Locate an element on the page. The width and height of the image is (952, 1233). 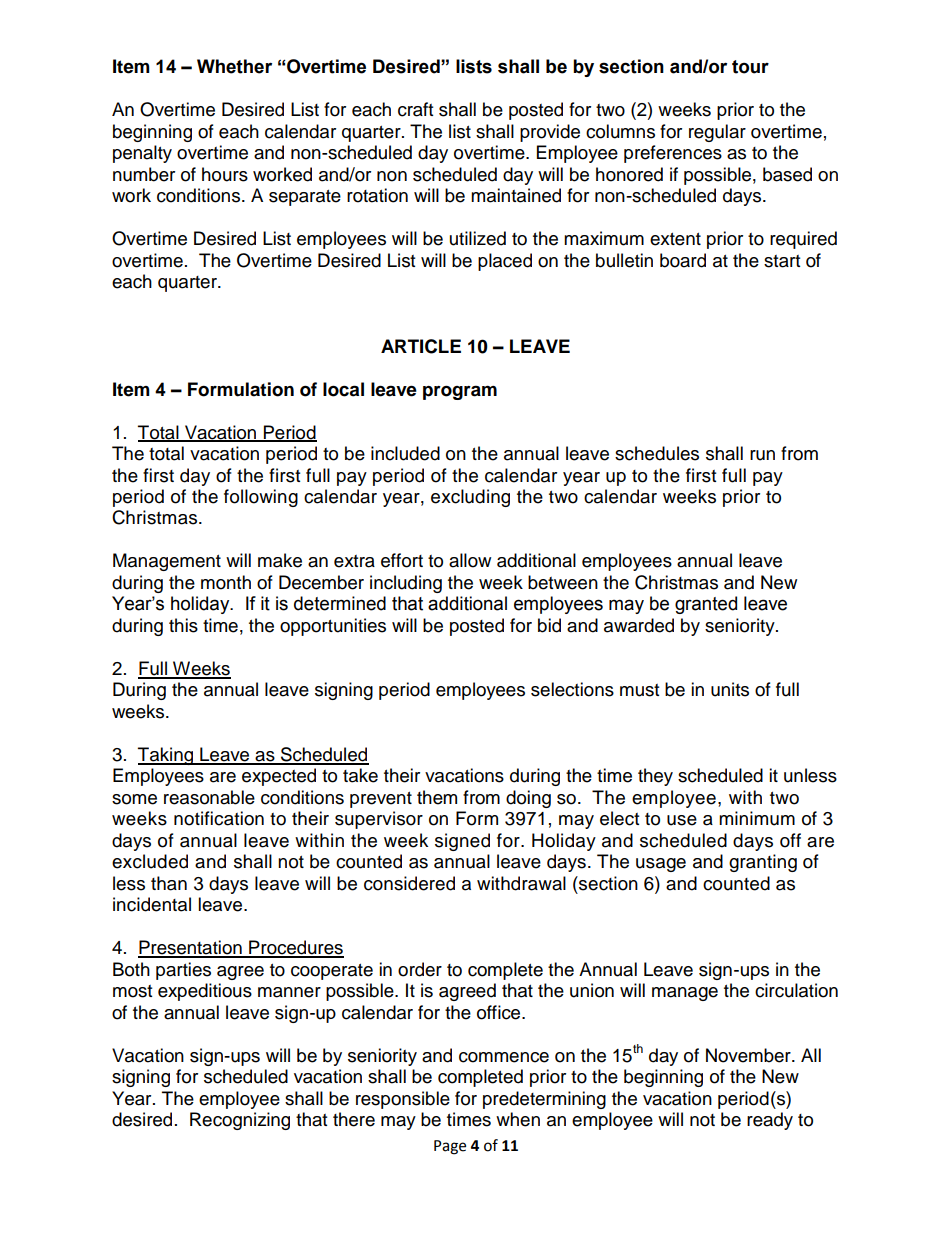
them is located at coordinates (437, 797).
